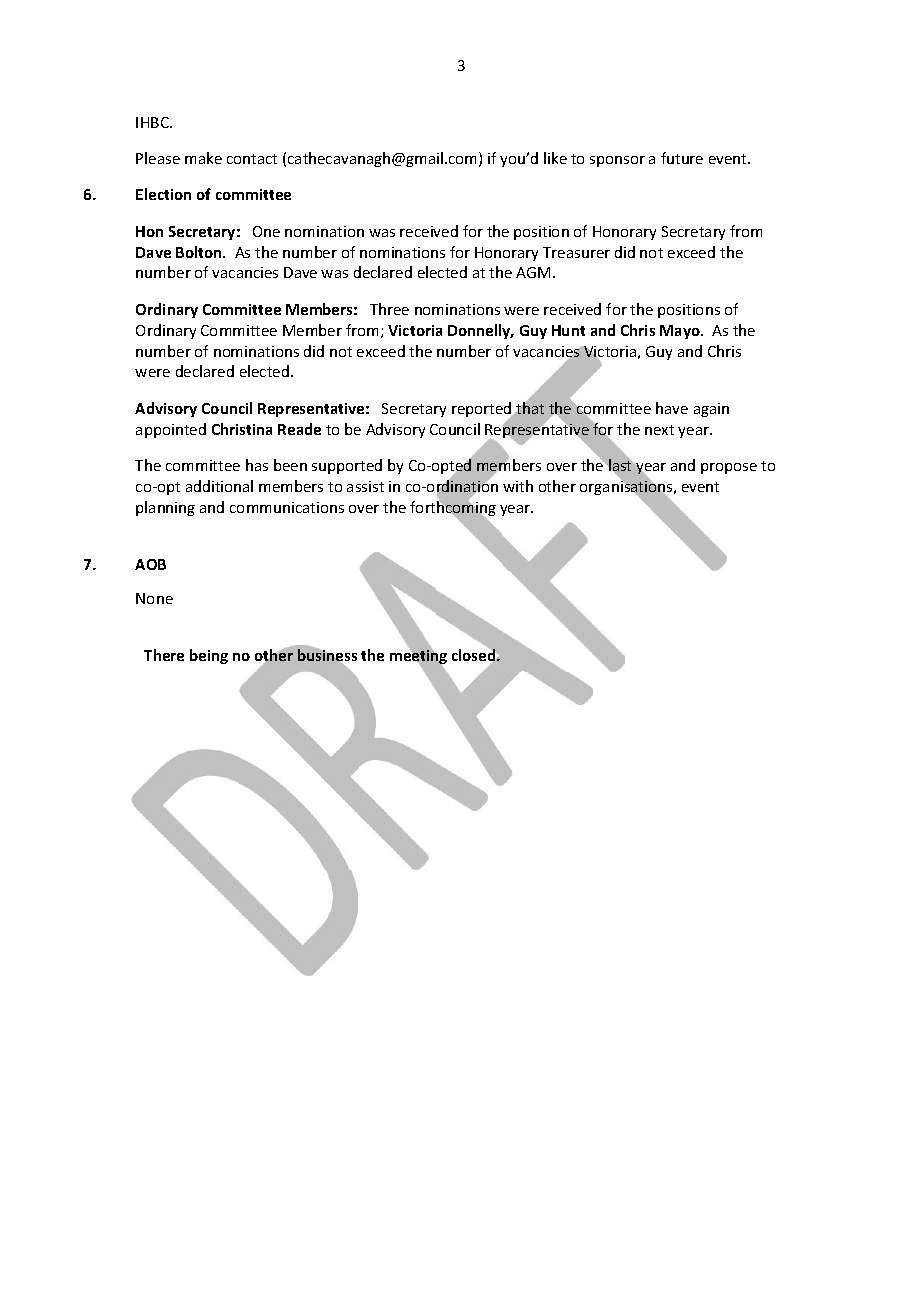 Image resolution: width=924 pixels, height=1308 pixels. Describe the element at coordinates (365, 486) in the page. I see `assist` at that location.
